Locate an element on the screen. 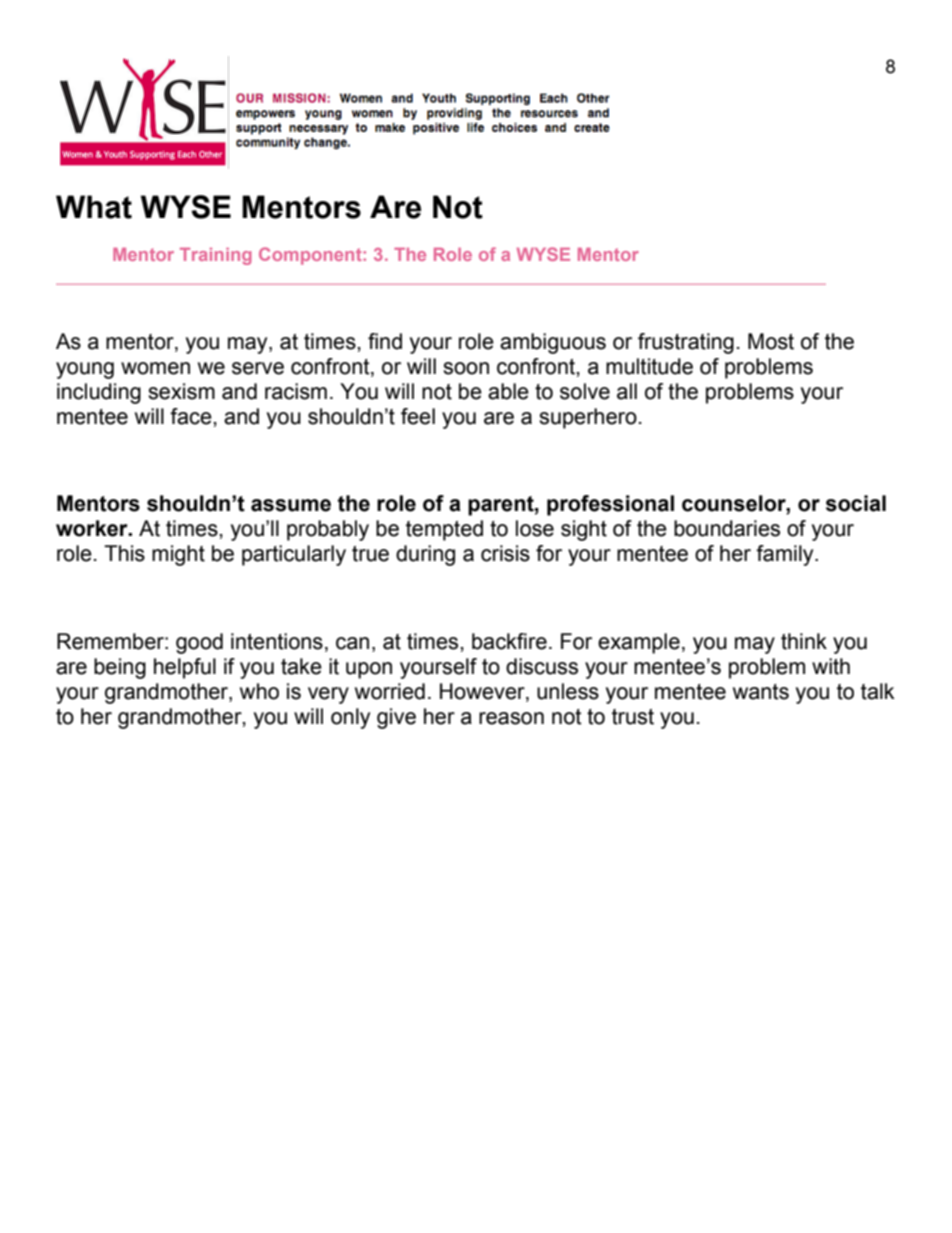 Image resolution: width=952 pixels, height=1233 pixels. wants is located at coordinates (761, 692).
